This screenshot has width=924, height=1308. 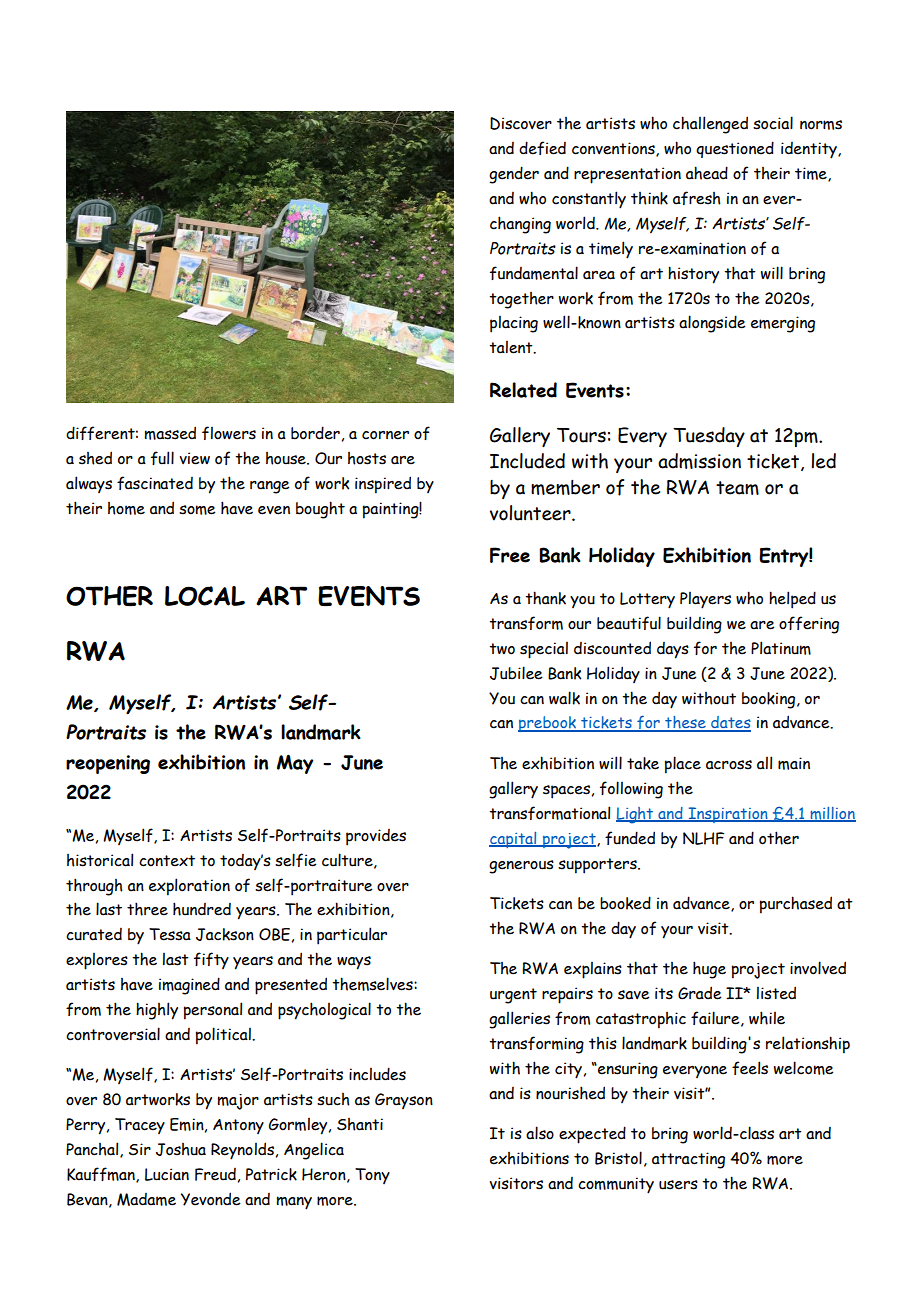 What do you see at coordinates (709, 437) in the screenshot?
I see `Tuesday` at bounding box center [709, 437].
